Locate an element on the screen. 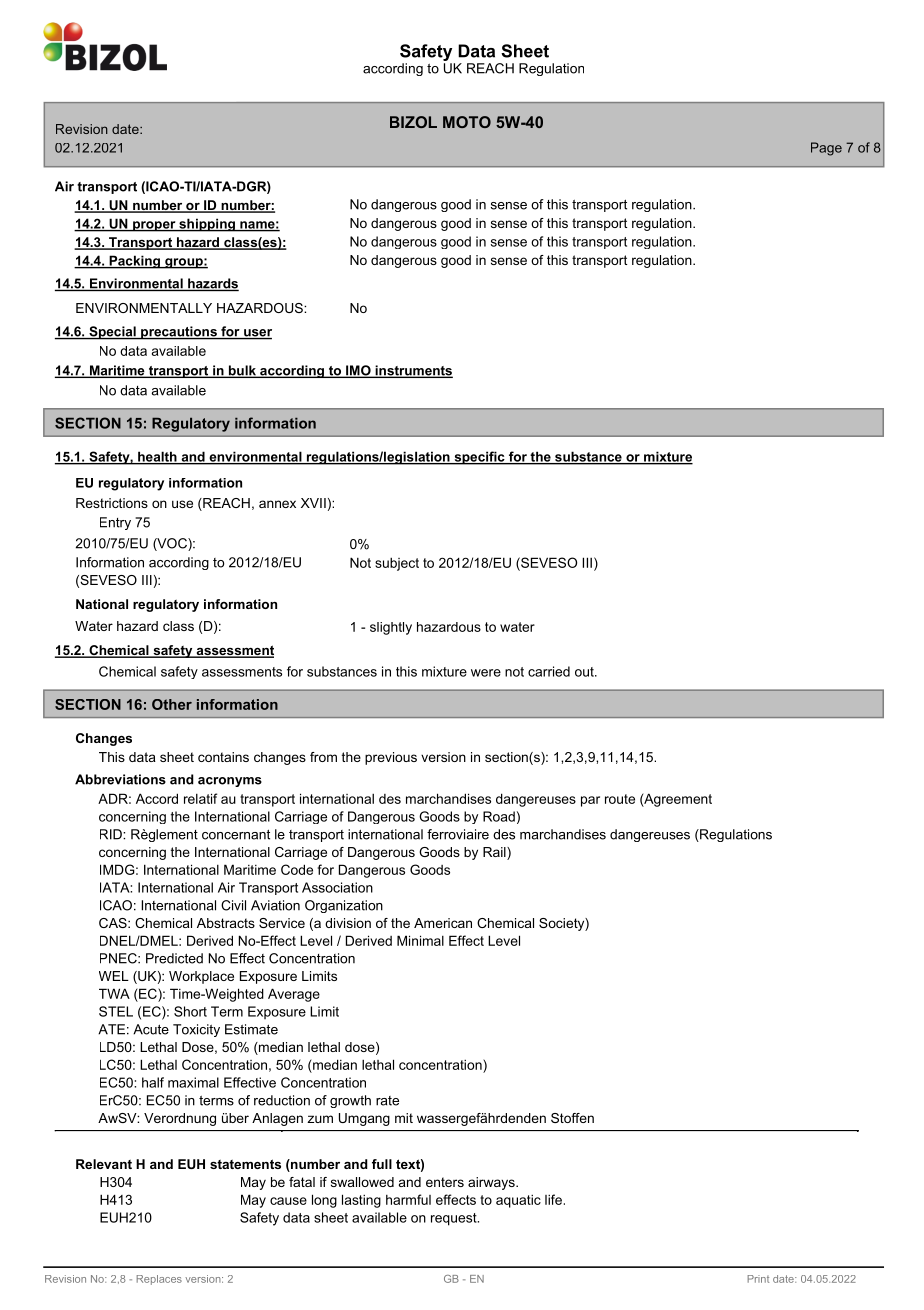 This screenshot has height=1310, width=924. Entry is located at coordinates (115, 523).
